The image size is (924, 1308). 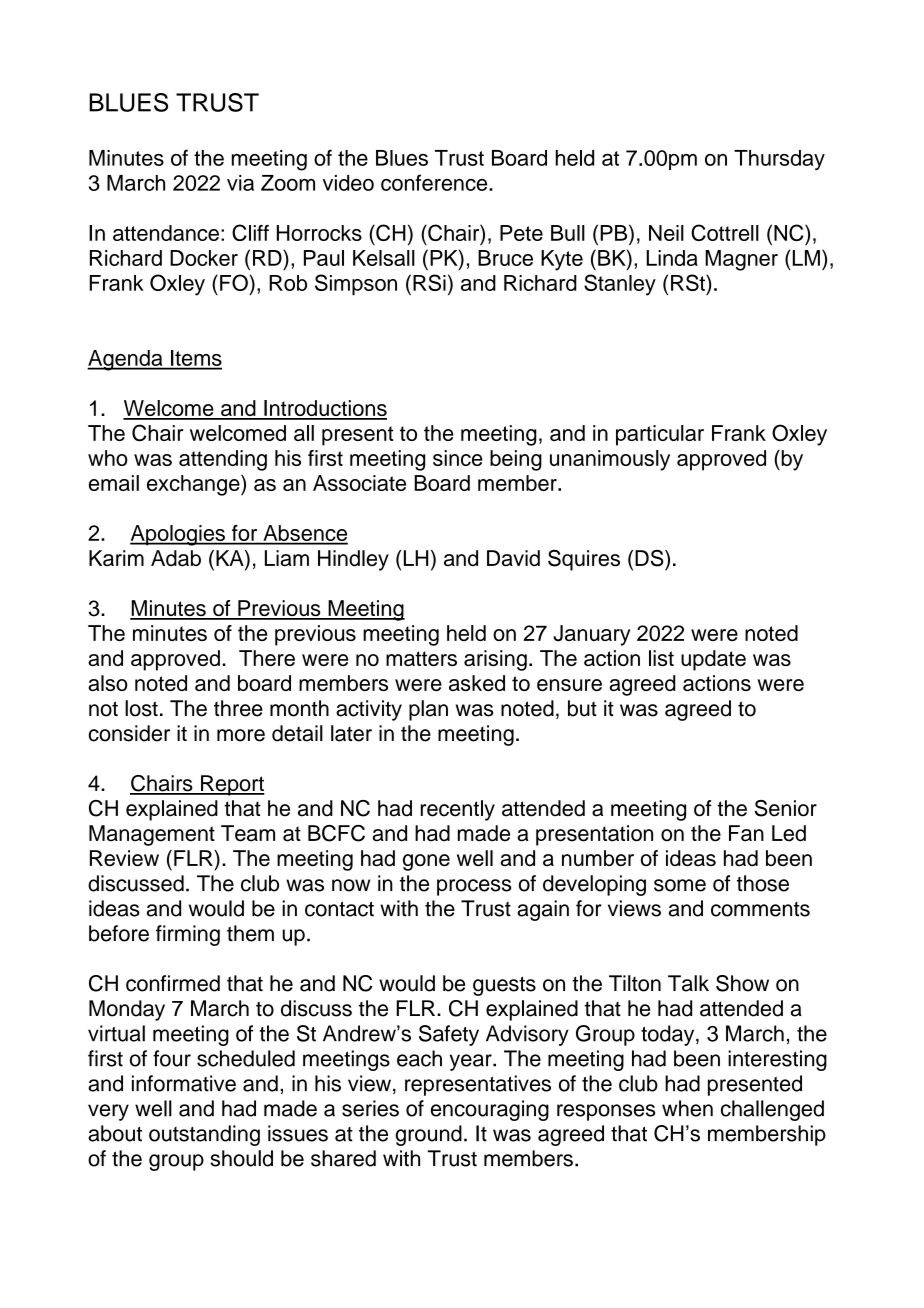 I want to click on when, so click(x=687, y=1108).
